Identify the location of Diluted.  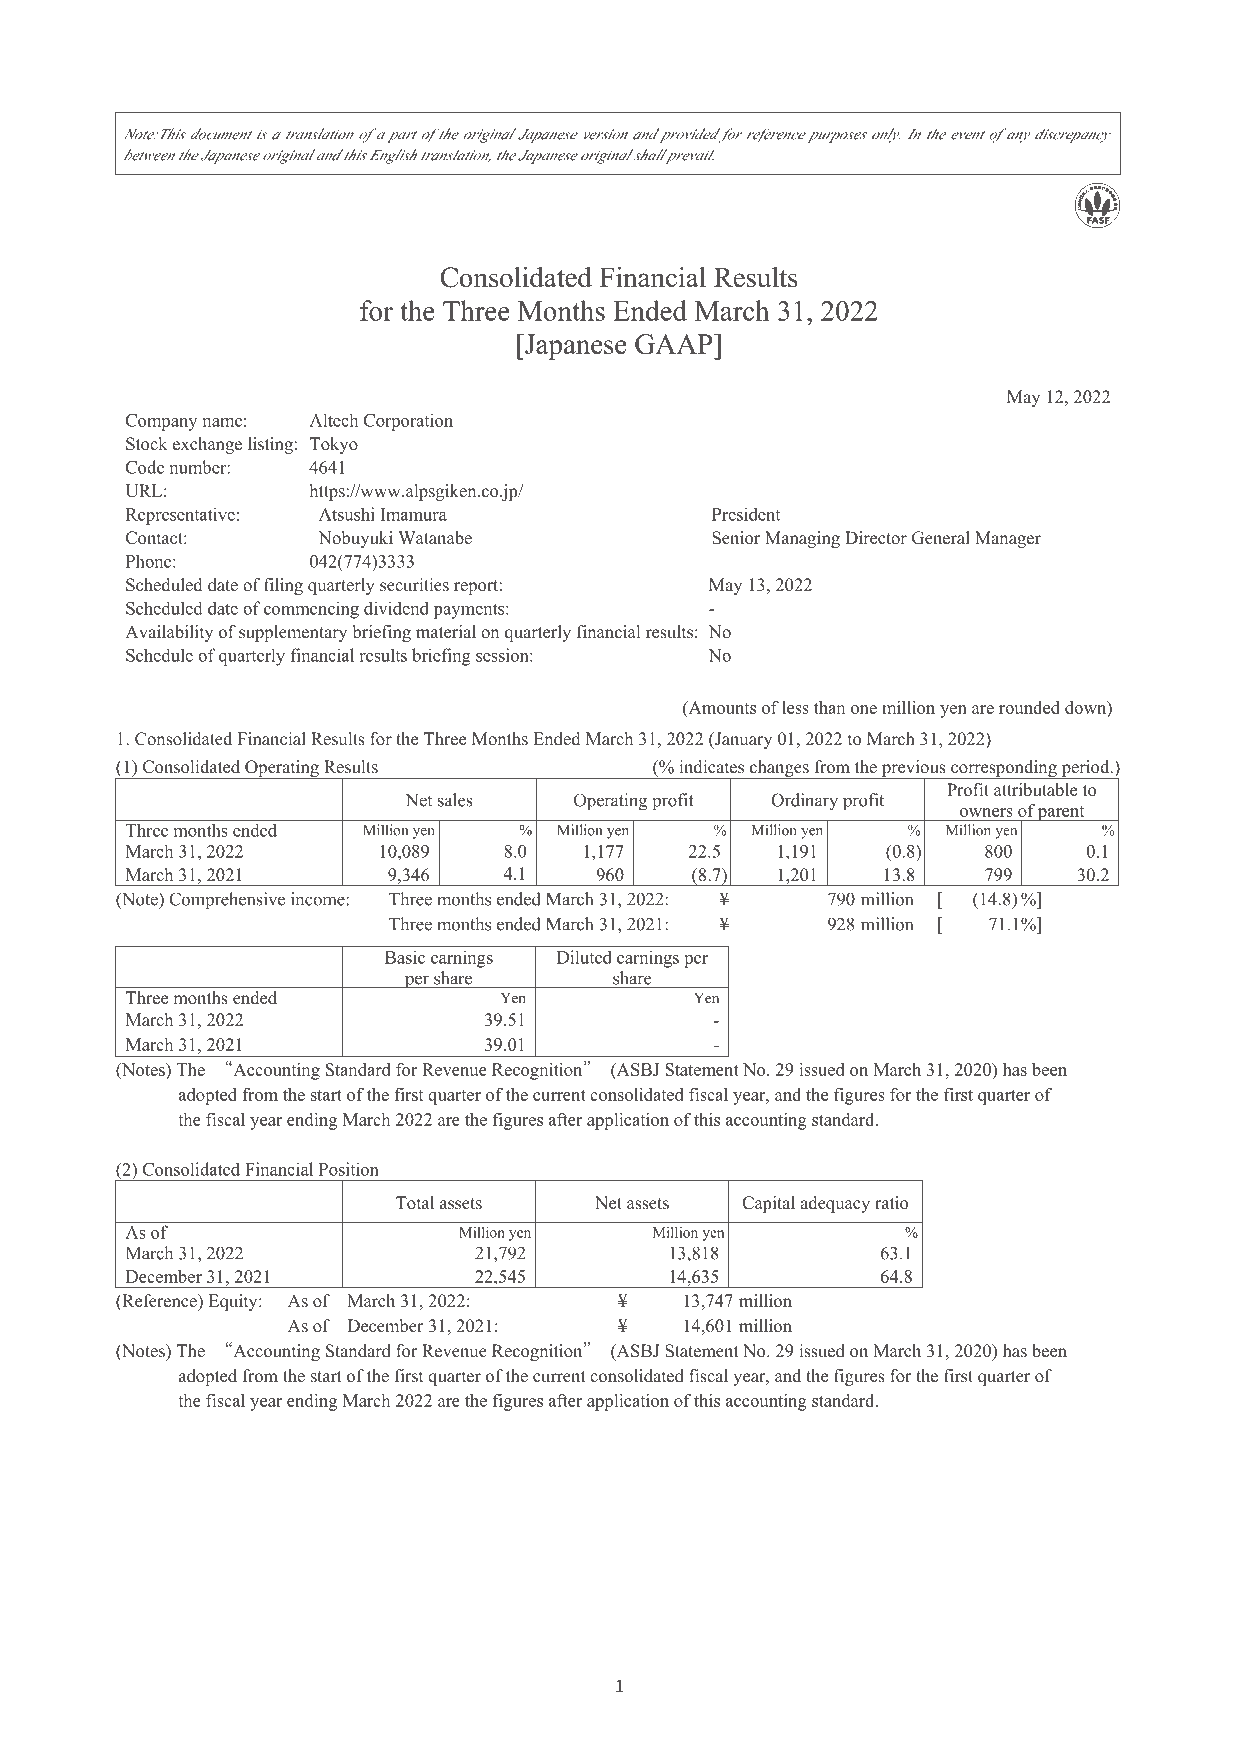
(584, 957).
